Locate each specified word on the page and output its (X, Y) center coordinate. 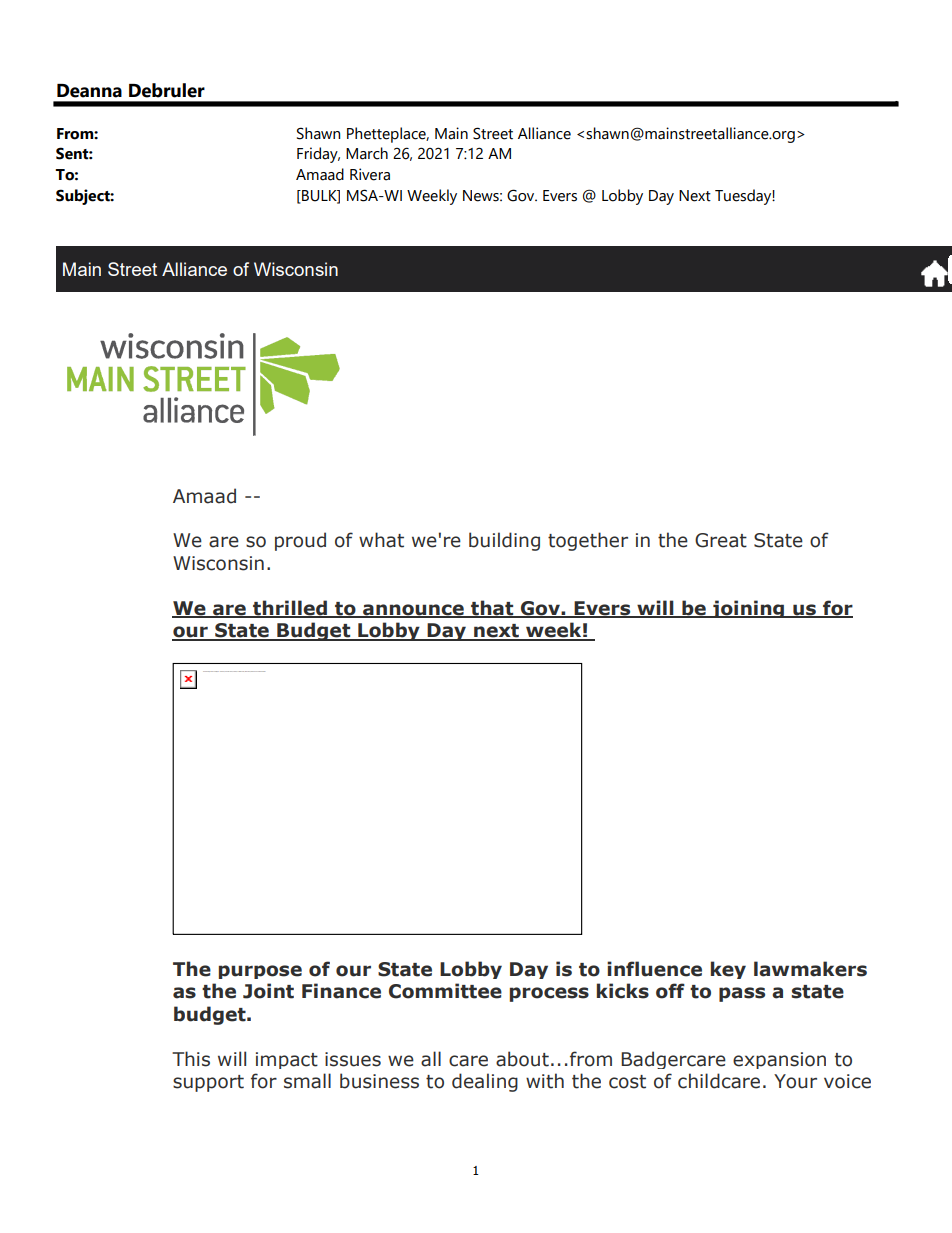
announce (413, 610)
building (504, 541)
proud (300, 541)
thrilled (290, 608)
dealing (485, 1082)
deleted (240, 671)
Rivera (370, 174)
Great (721, 540)
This (191, 1059)
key (728, 970)
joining (748, 609)
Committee (445, 991)
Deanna (89, 91)
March (367, 153)
